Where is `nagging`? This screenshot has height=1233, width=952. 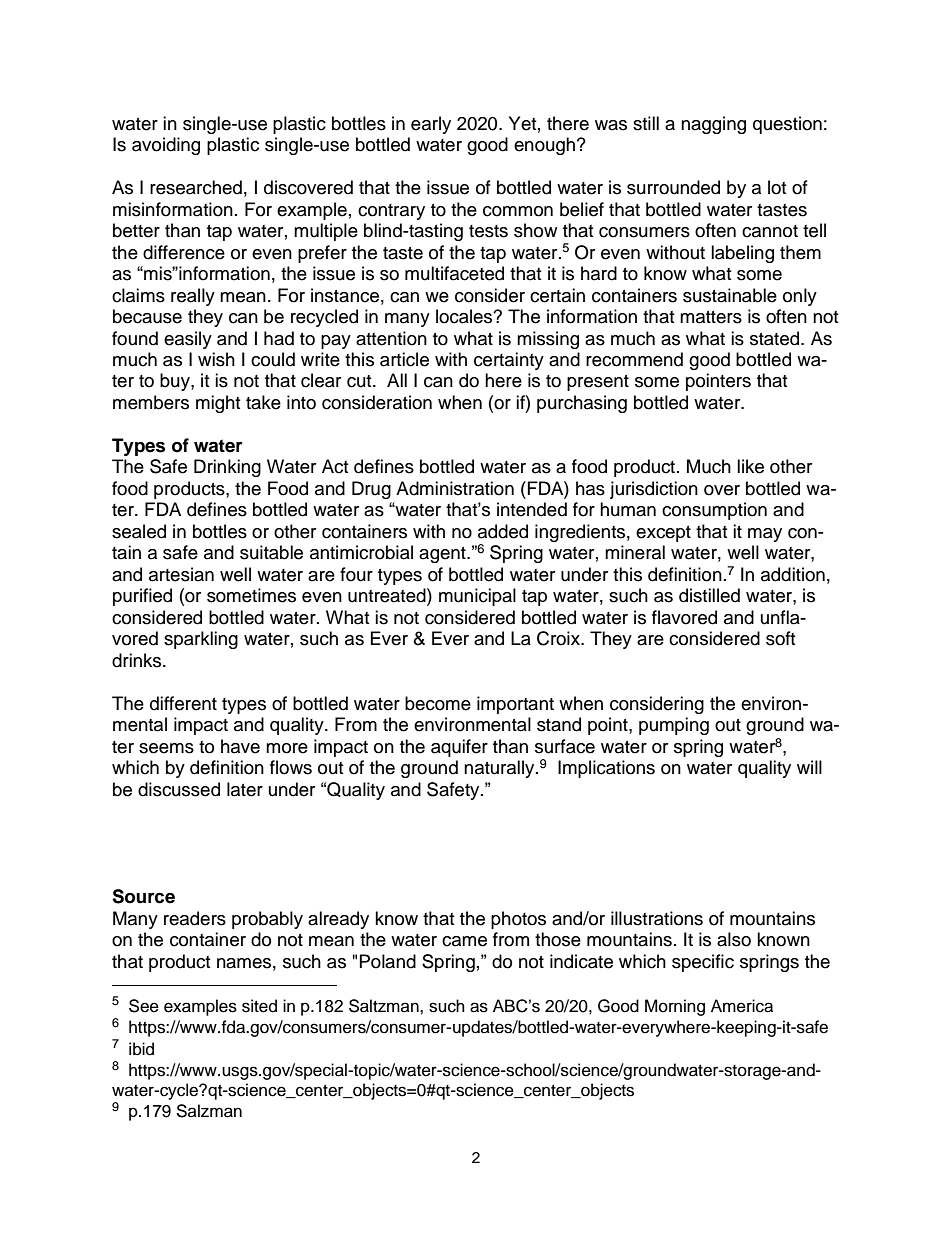 nagging is located at coordinates (713, 125).
